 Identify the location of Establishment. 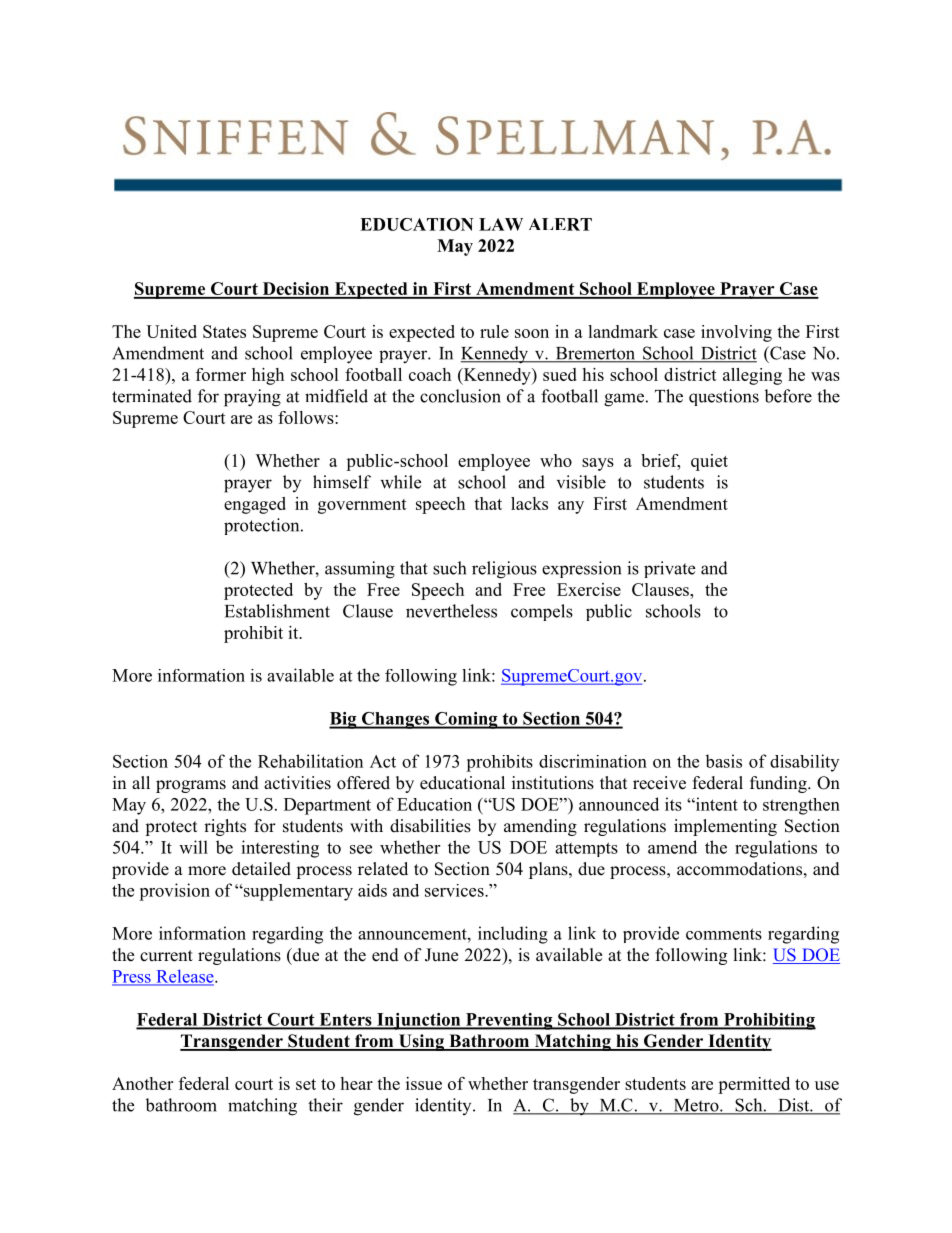
(277, 611).
